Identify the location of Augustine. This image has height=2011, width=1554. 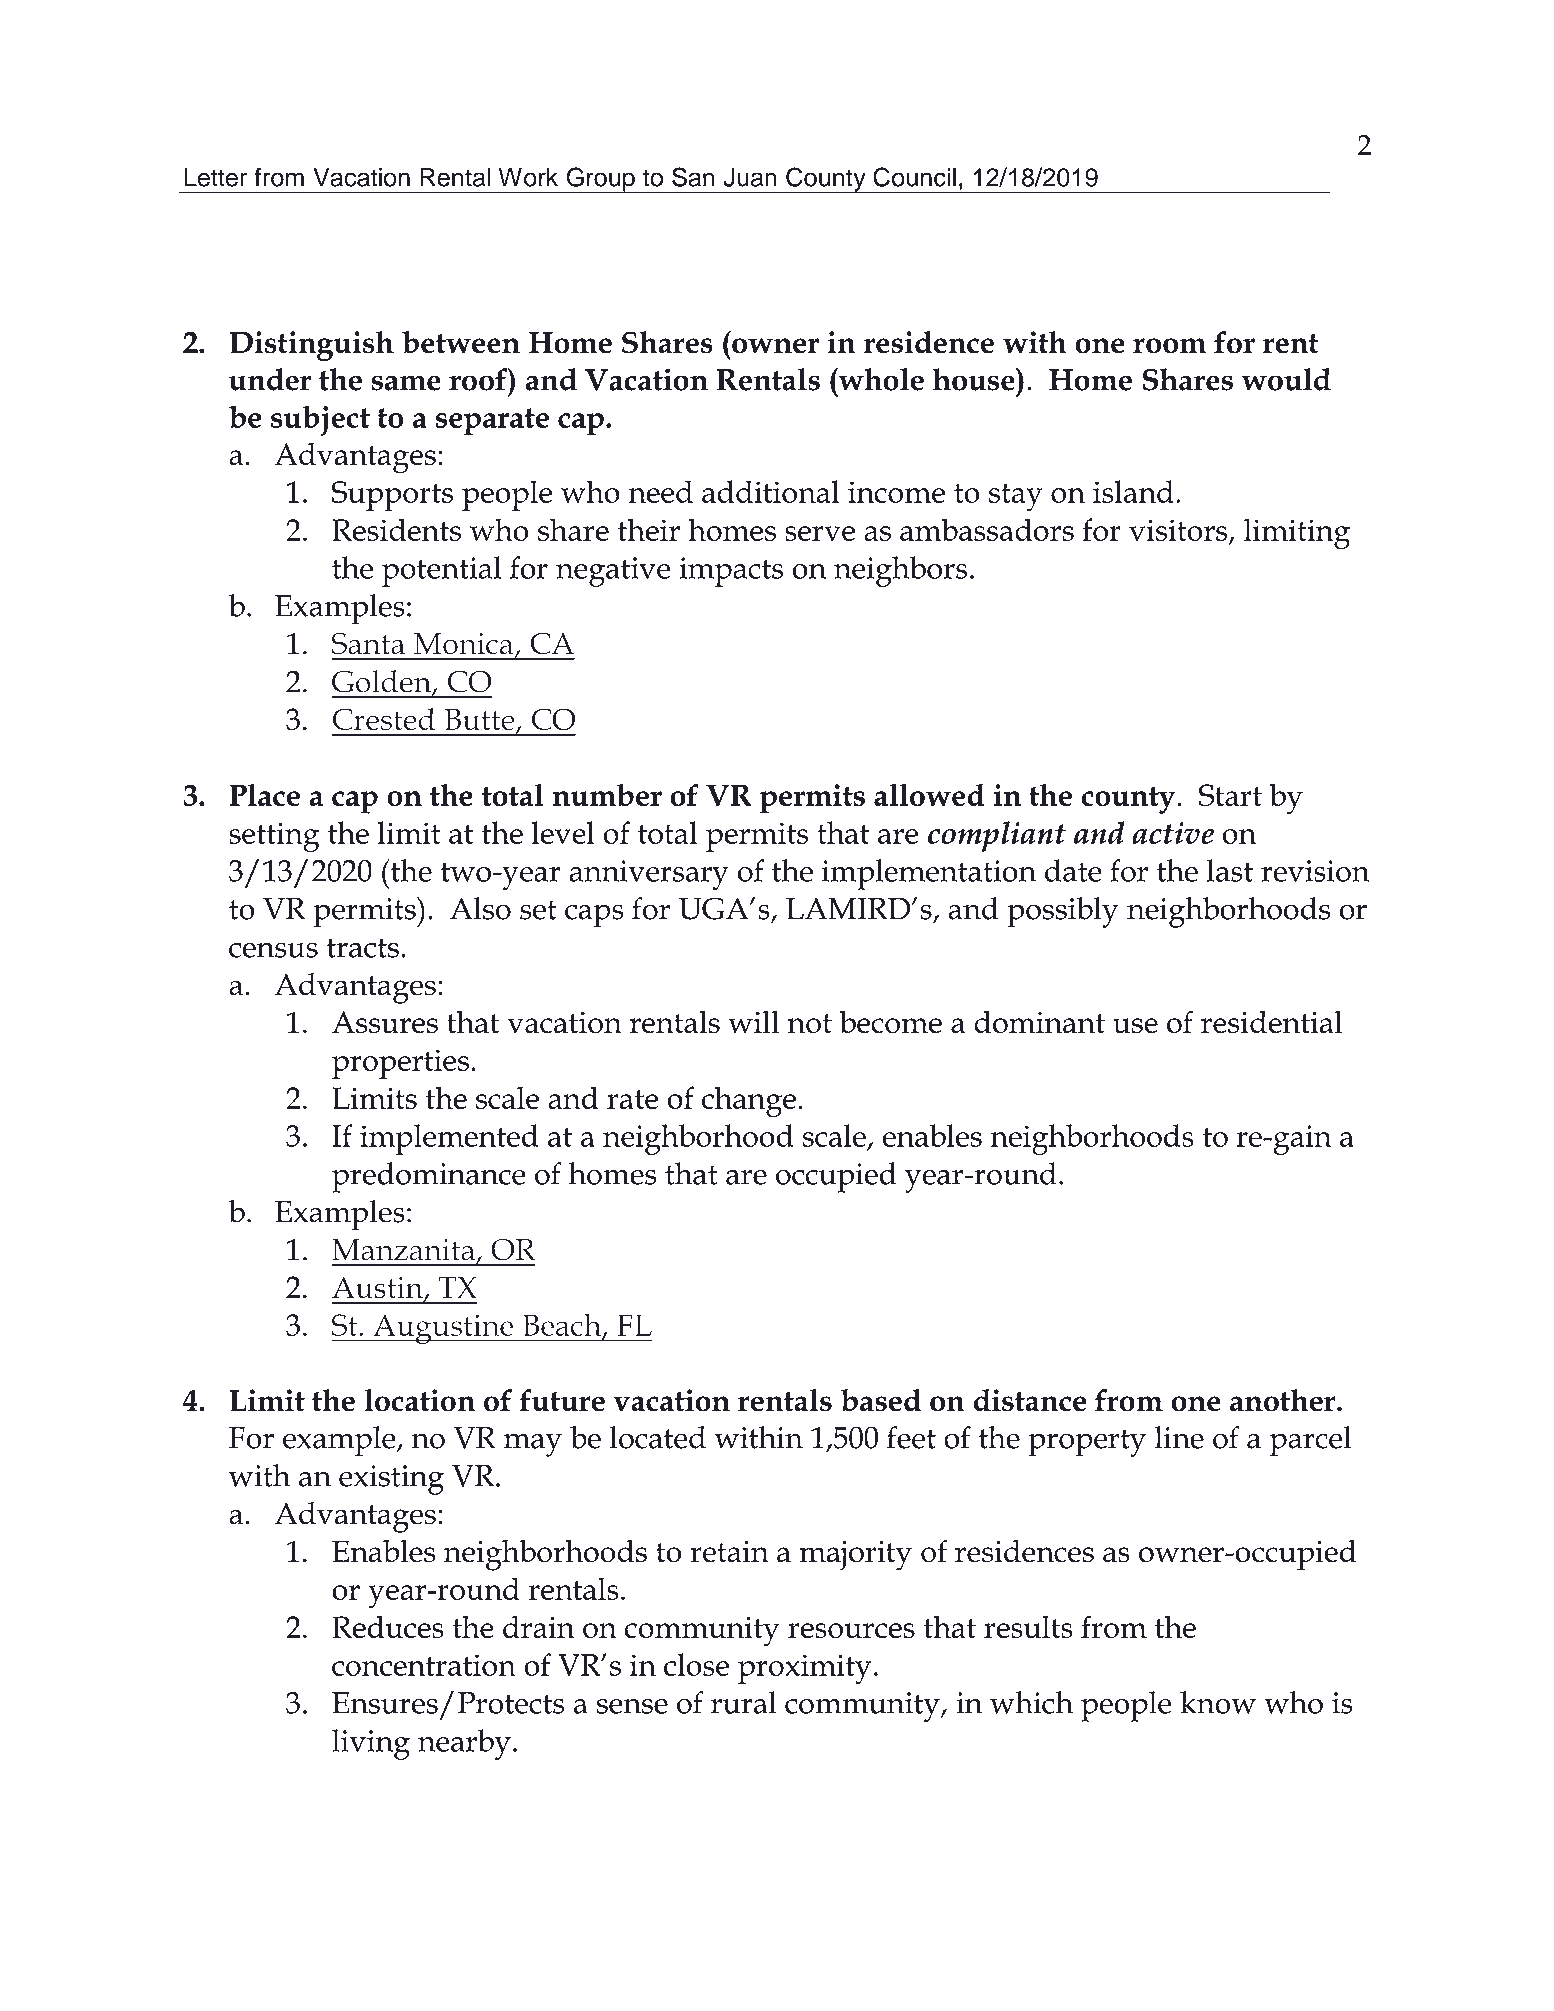
(443, 1329).
